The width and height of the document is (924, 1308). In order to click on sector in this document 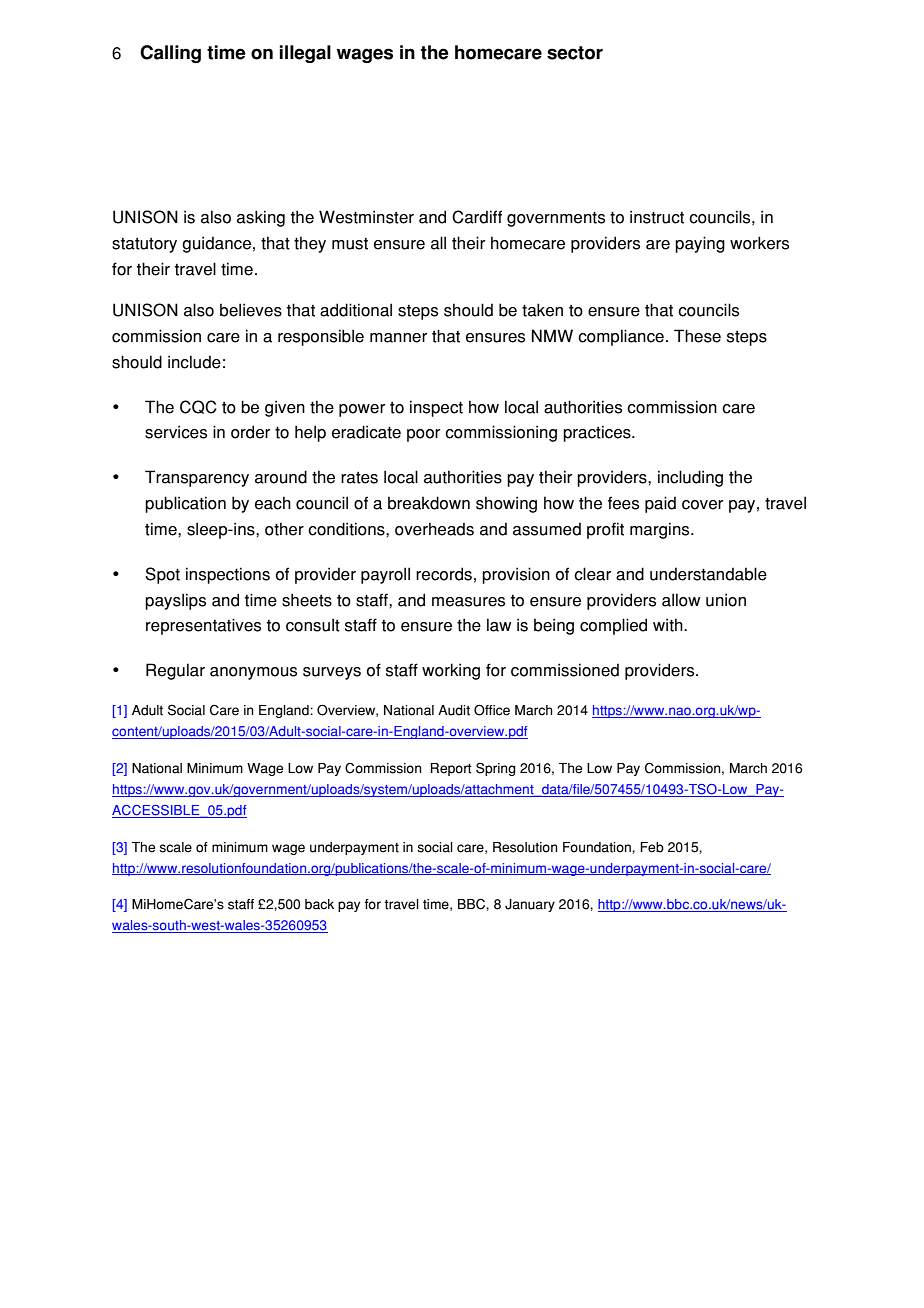, I will do `click(575, 53)`.
